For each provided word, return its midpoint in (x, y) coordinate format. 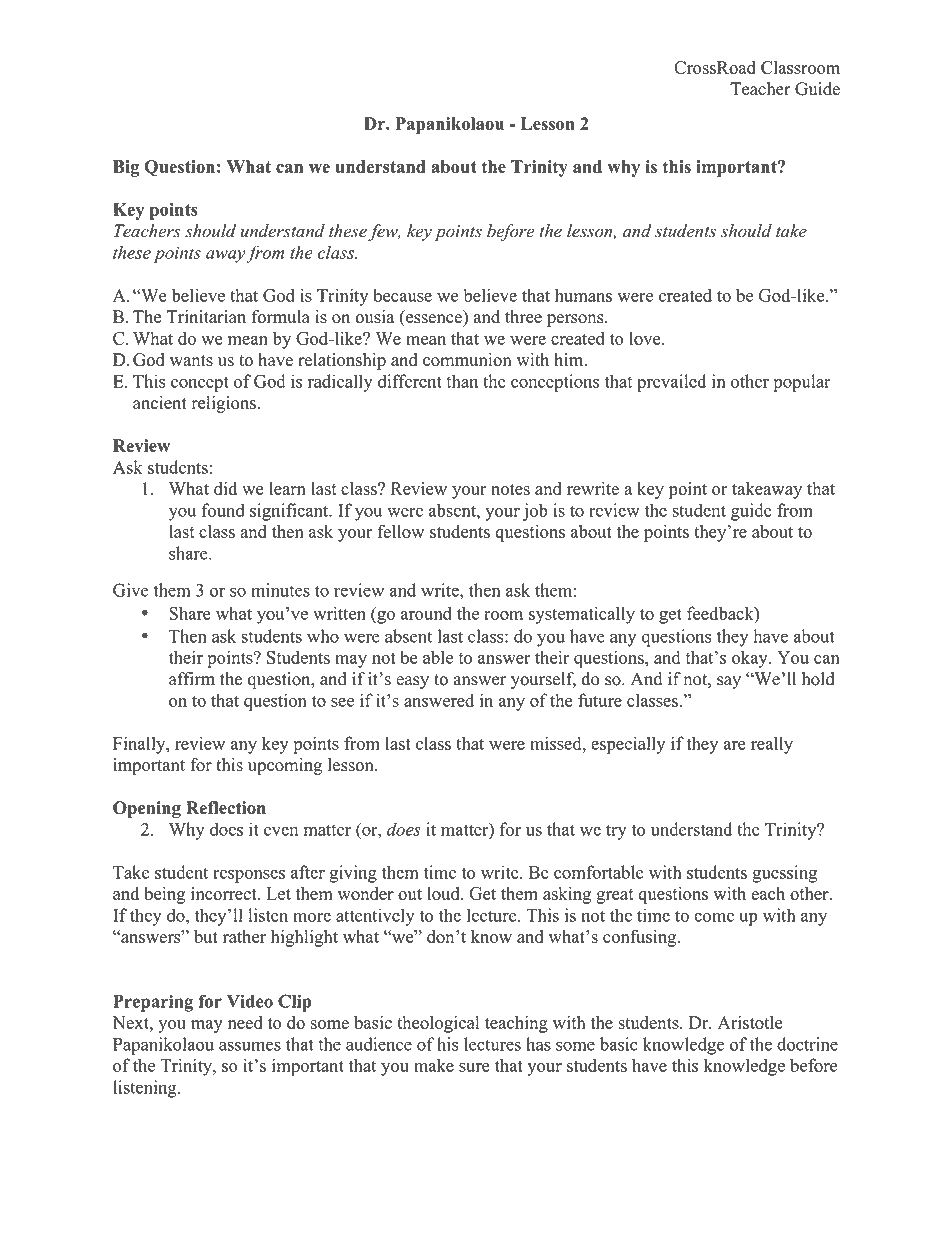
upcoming (285, 766)
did (225, 488)
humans (583, 295)
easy (412, 682)
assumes (250, 1046)
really (772, 745)
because (402, 295)
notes (510, 489)
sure (474, 1067)
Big (126, 168)
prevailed (671, 383)
